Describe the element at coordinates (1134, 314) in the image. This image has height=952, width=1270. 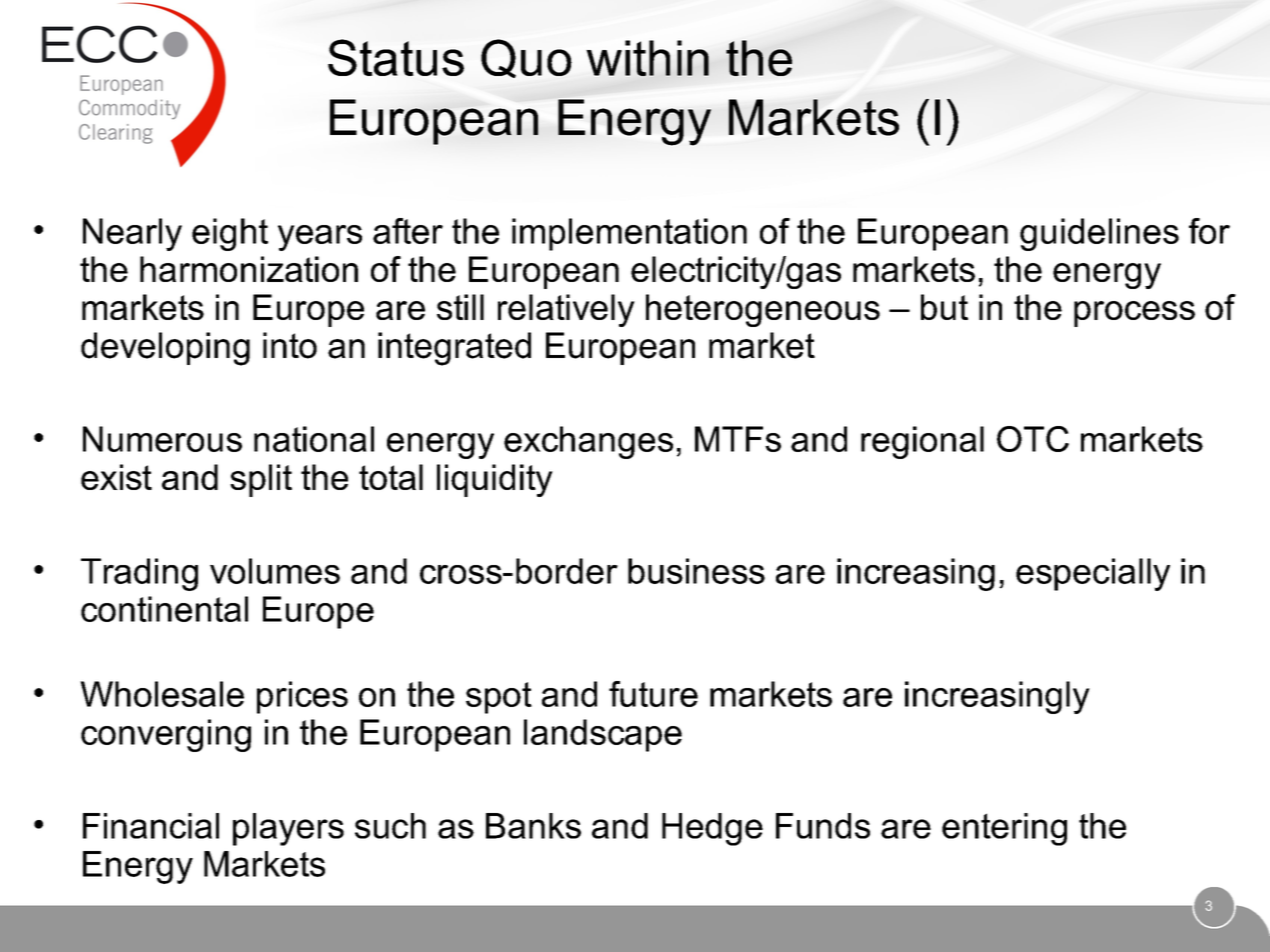
I see `process` at that location.
